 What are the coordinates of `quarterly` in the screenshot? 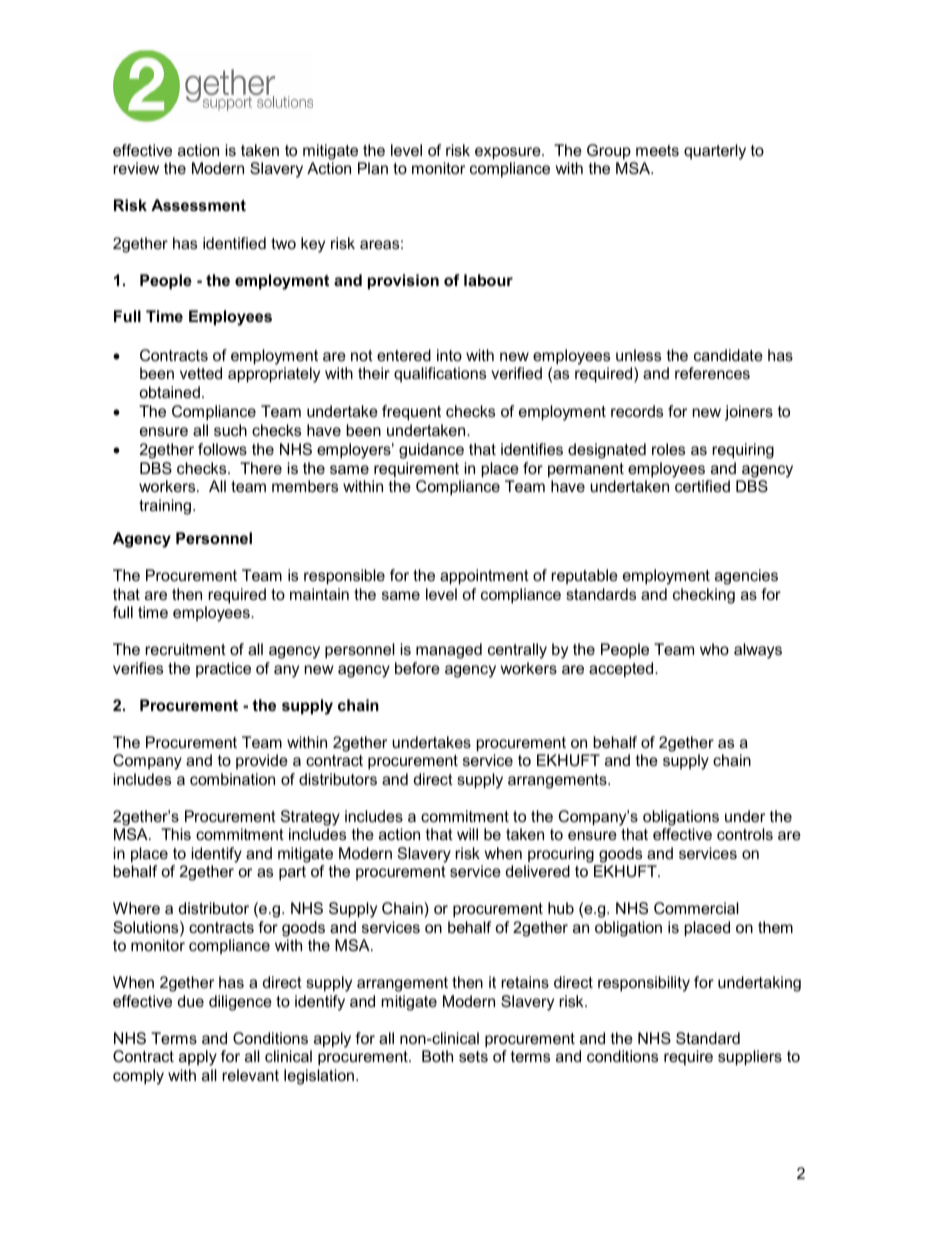 It's located at (715, 152).
